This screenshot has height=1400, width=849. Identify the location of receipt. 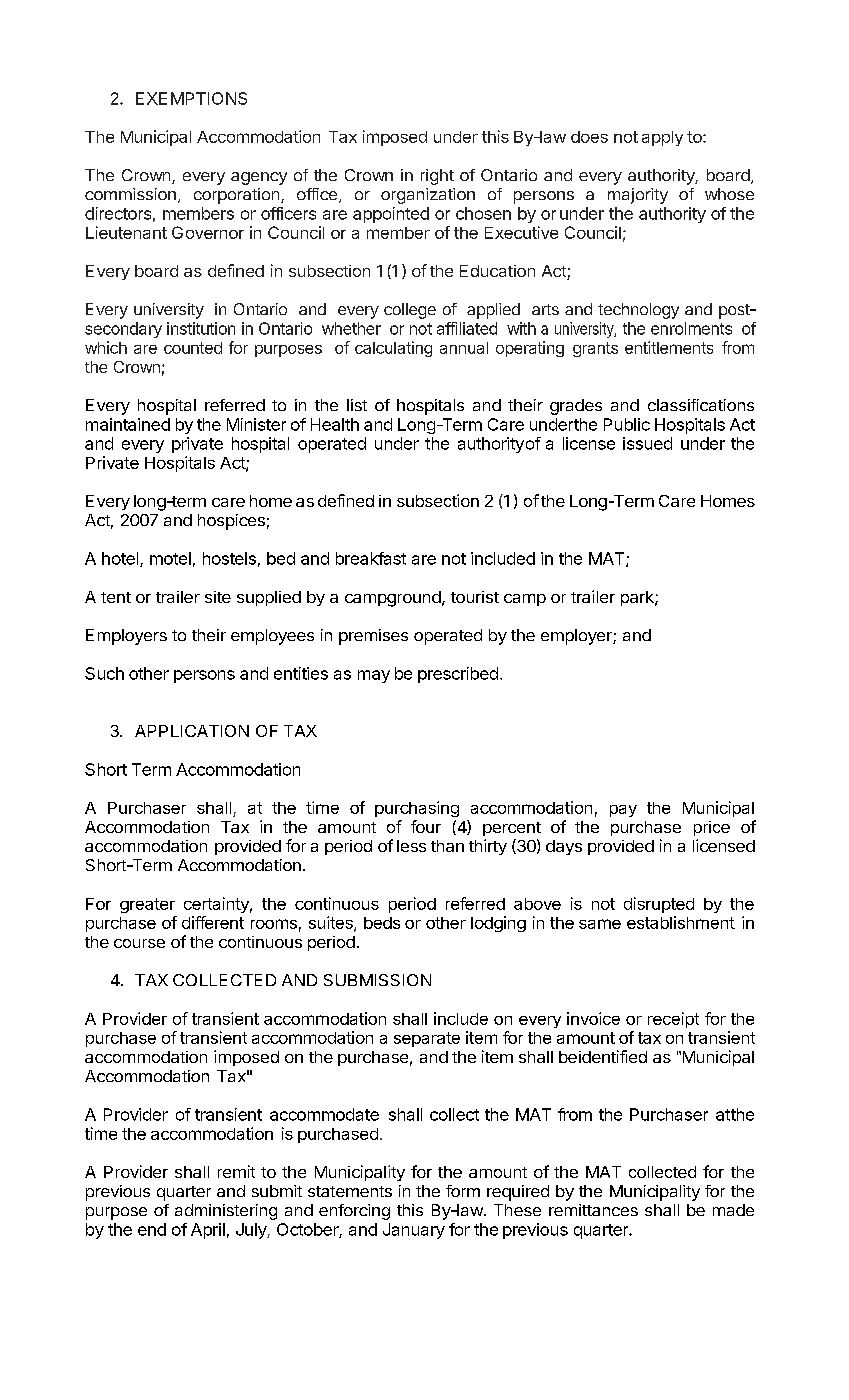
(673, 1020).
